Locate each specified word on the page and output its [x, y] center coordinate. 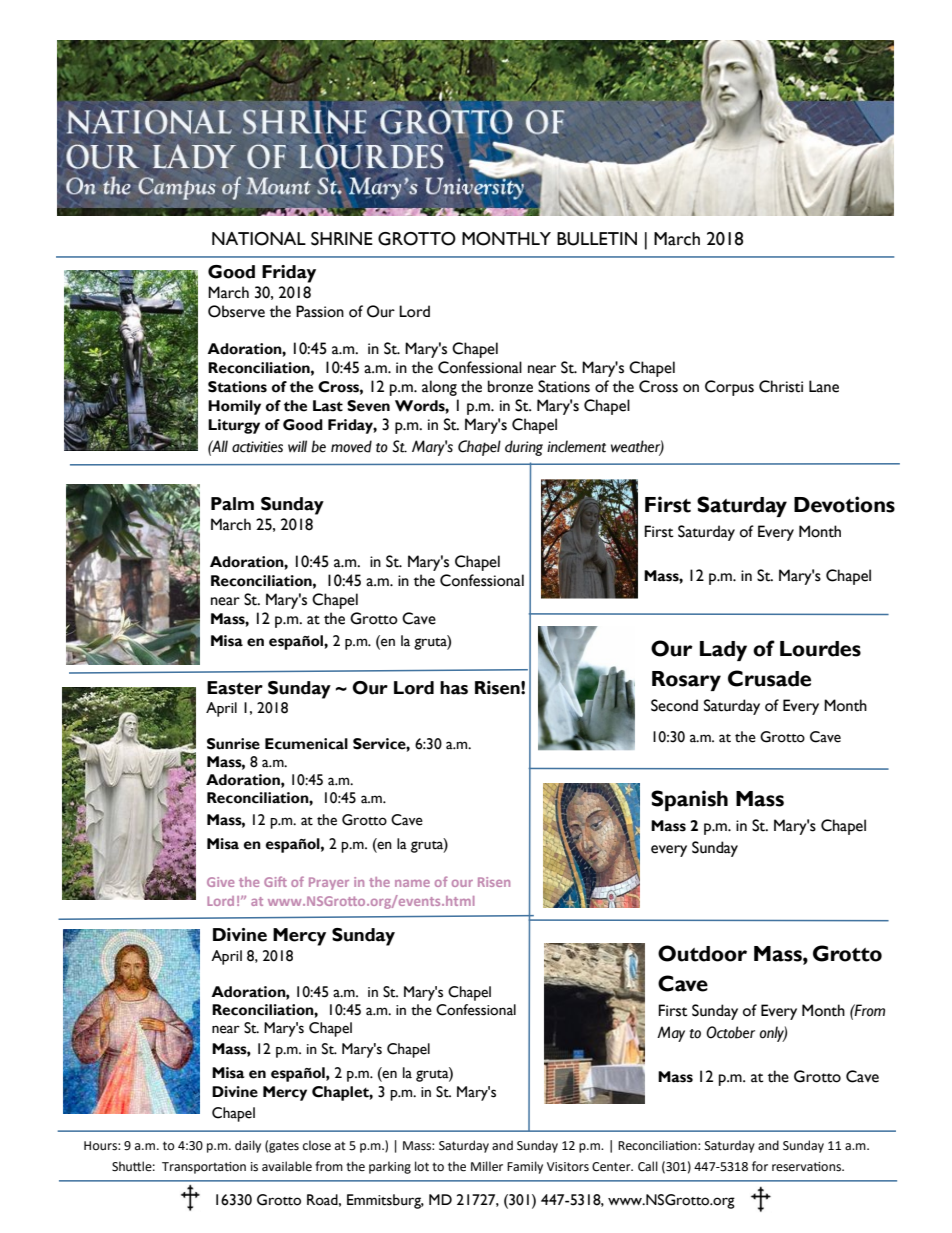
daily [248, 1146]
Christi [781, 386]
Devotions [844, 504]
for [760, 1166]
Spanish [689, 800]
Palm [232, 504]
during [524, 448]
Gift [275, 881]
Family [525, 1167]
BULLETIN [597, 239]
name [412, 883]
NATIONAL [259, 239]
